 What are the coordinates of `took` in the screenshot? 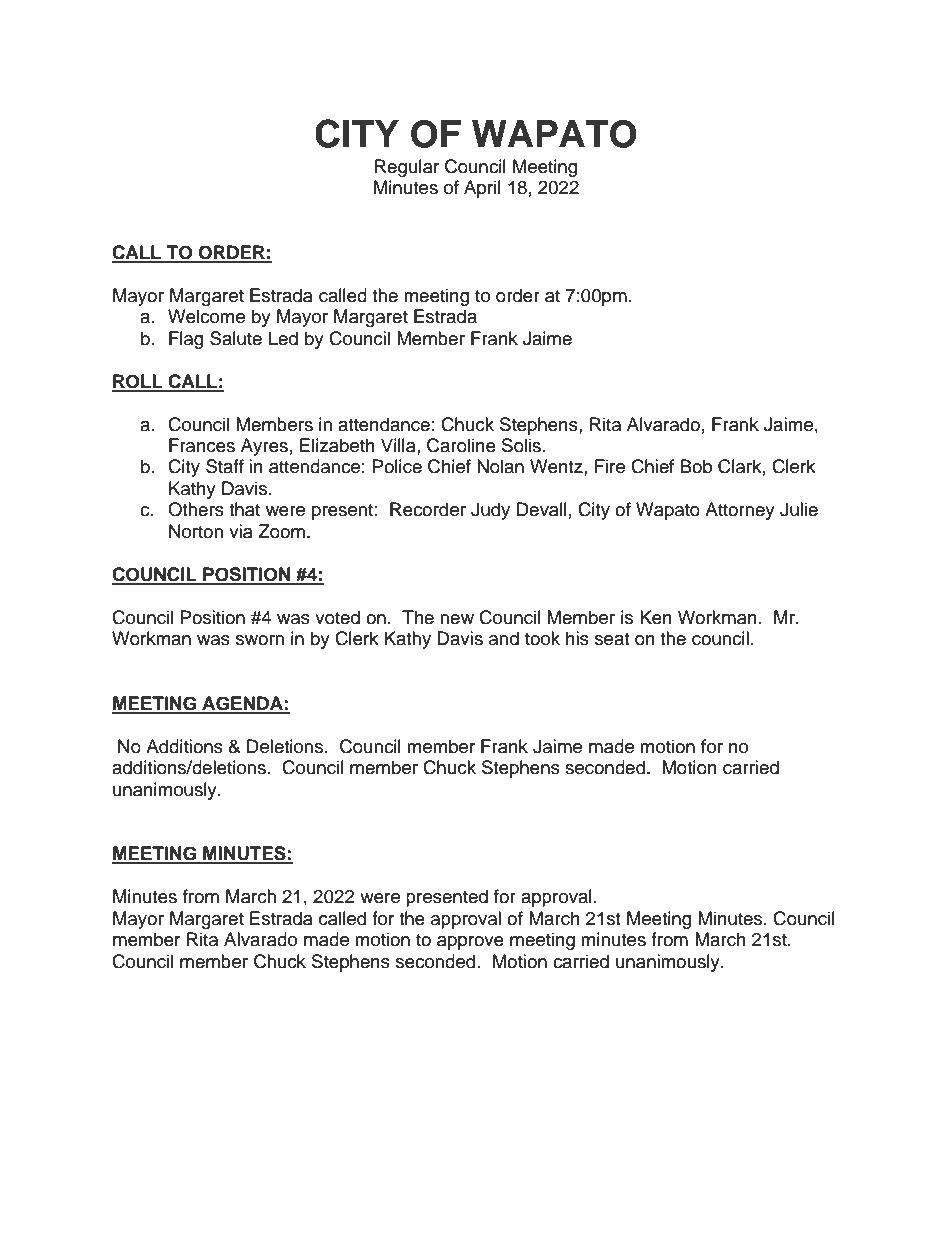 It's located at (542, 638).
